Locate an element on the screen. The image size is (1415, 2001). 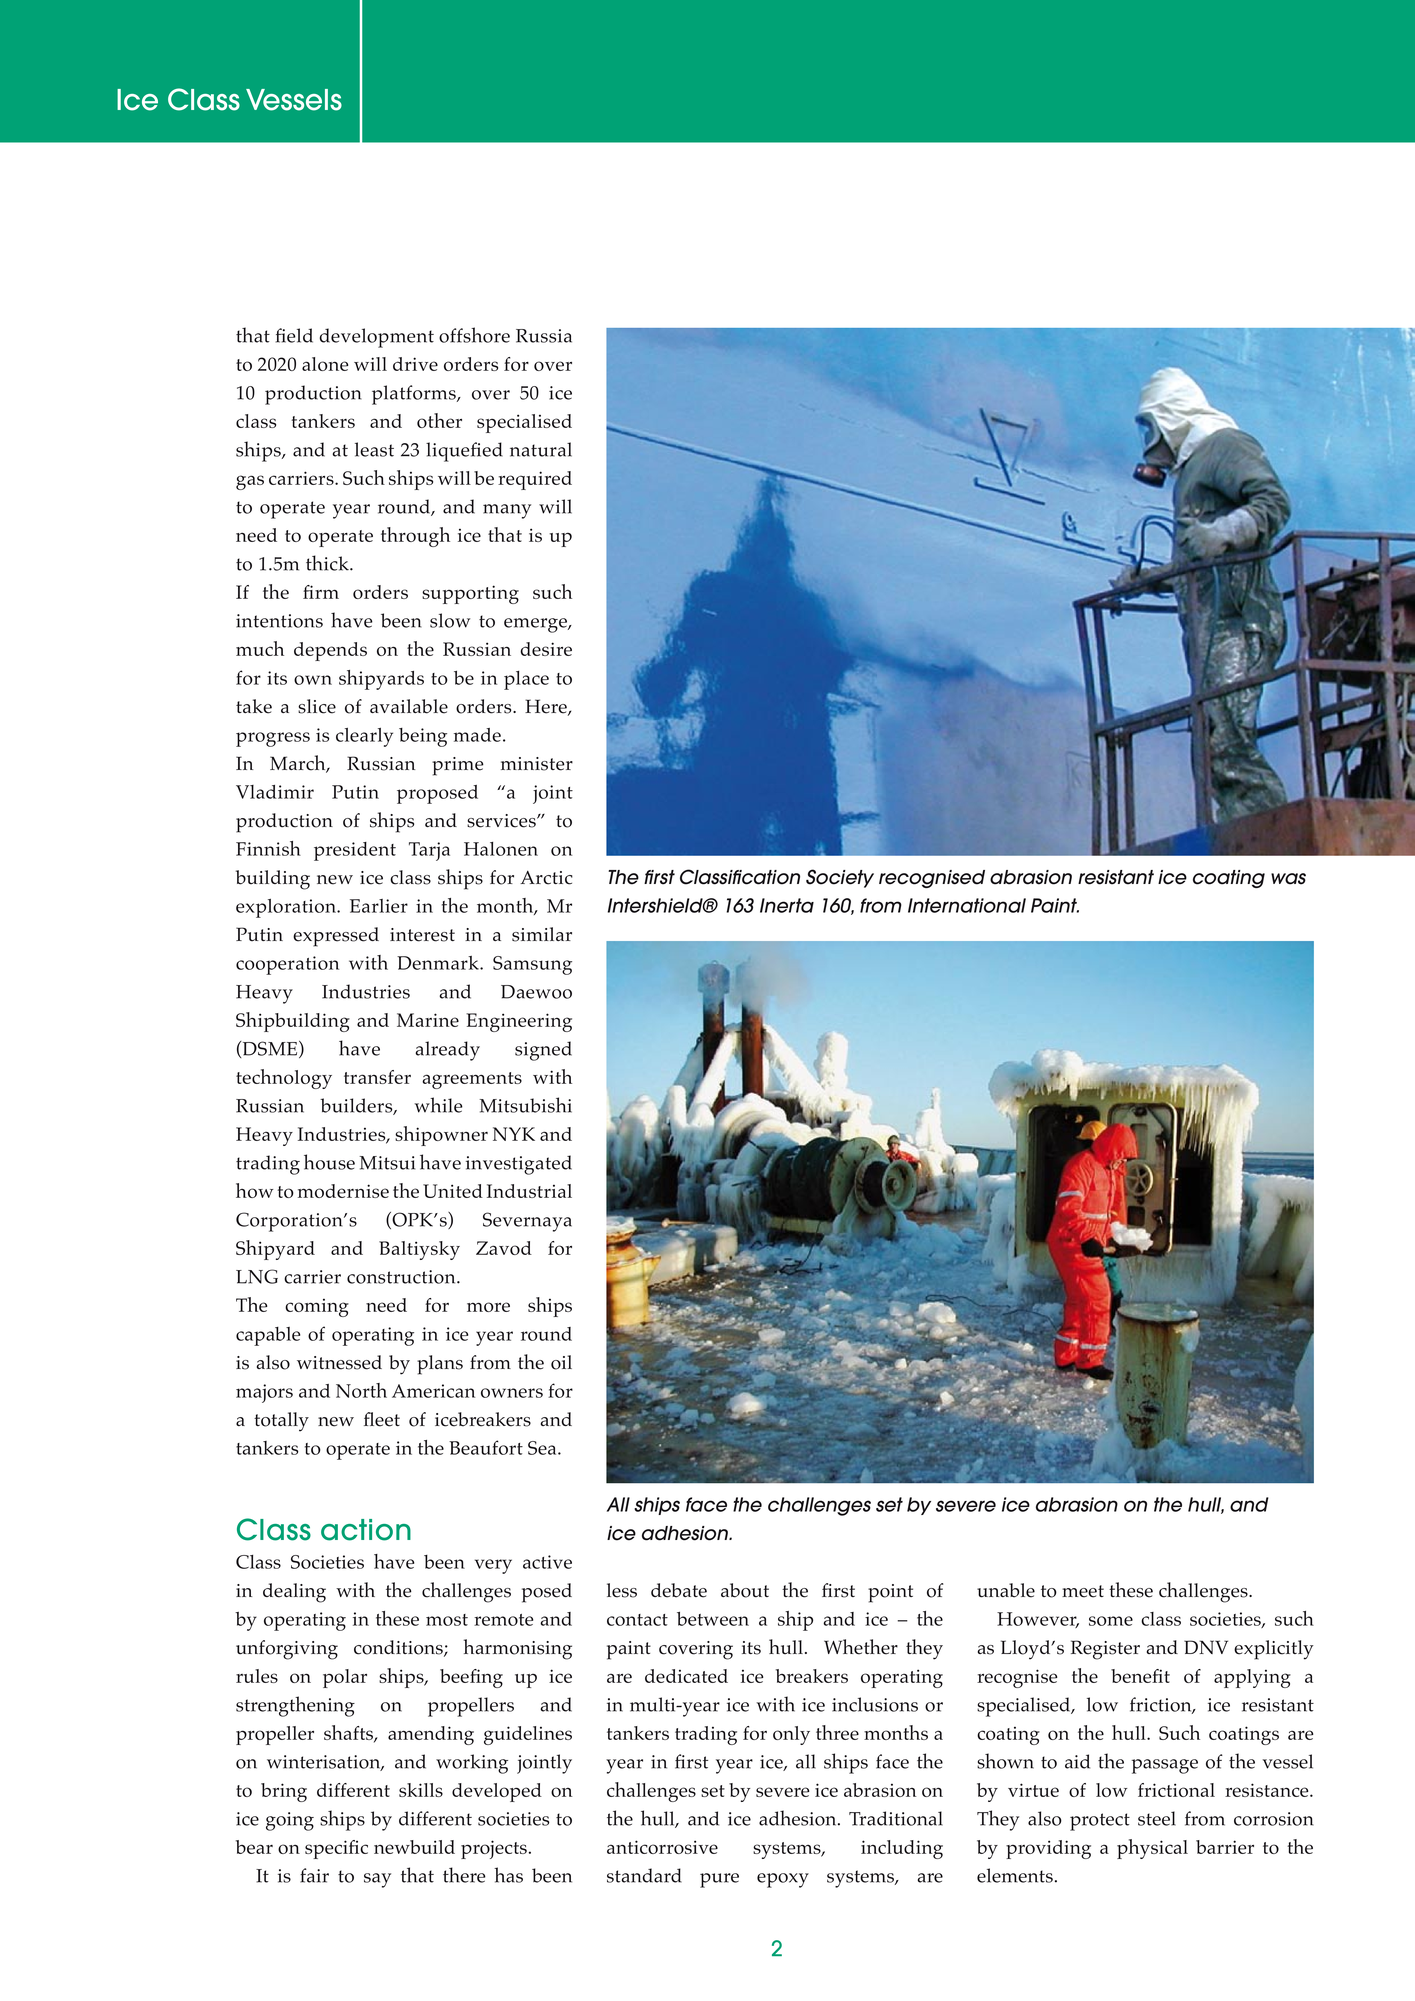
required is located at coordinates (535, 480).
